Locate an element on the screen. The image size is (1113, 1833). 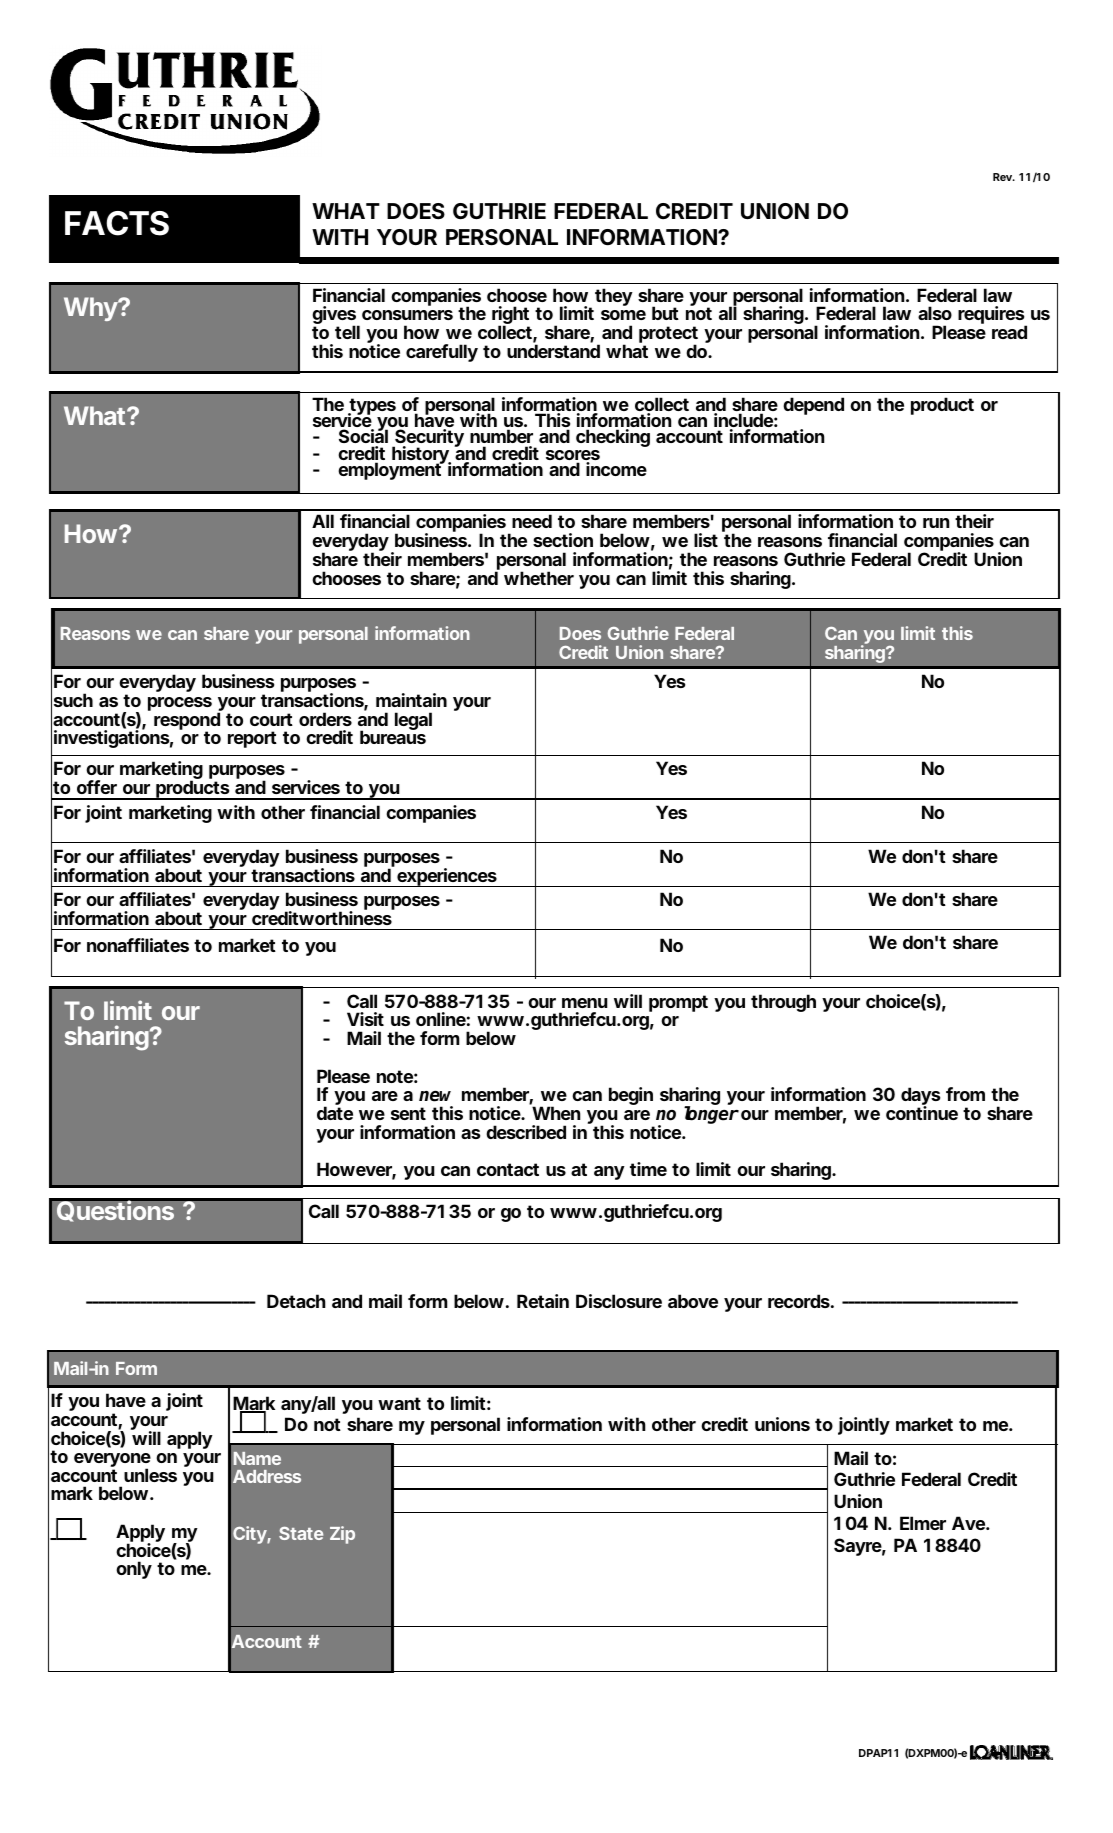
records is located at coordinates (799, 1301).
